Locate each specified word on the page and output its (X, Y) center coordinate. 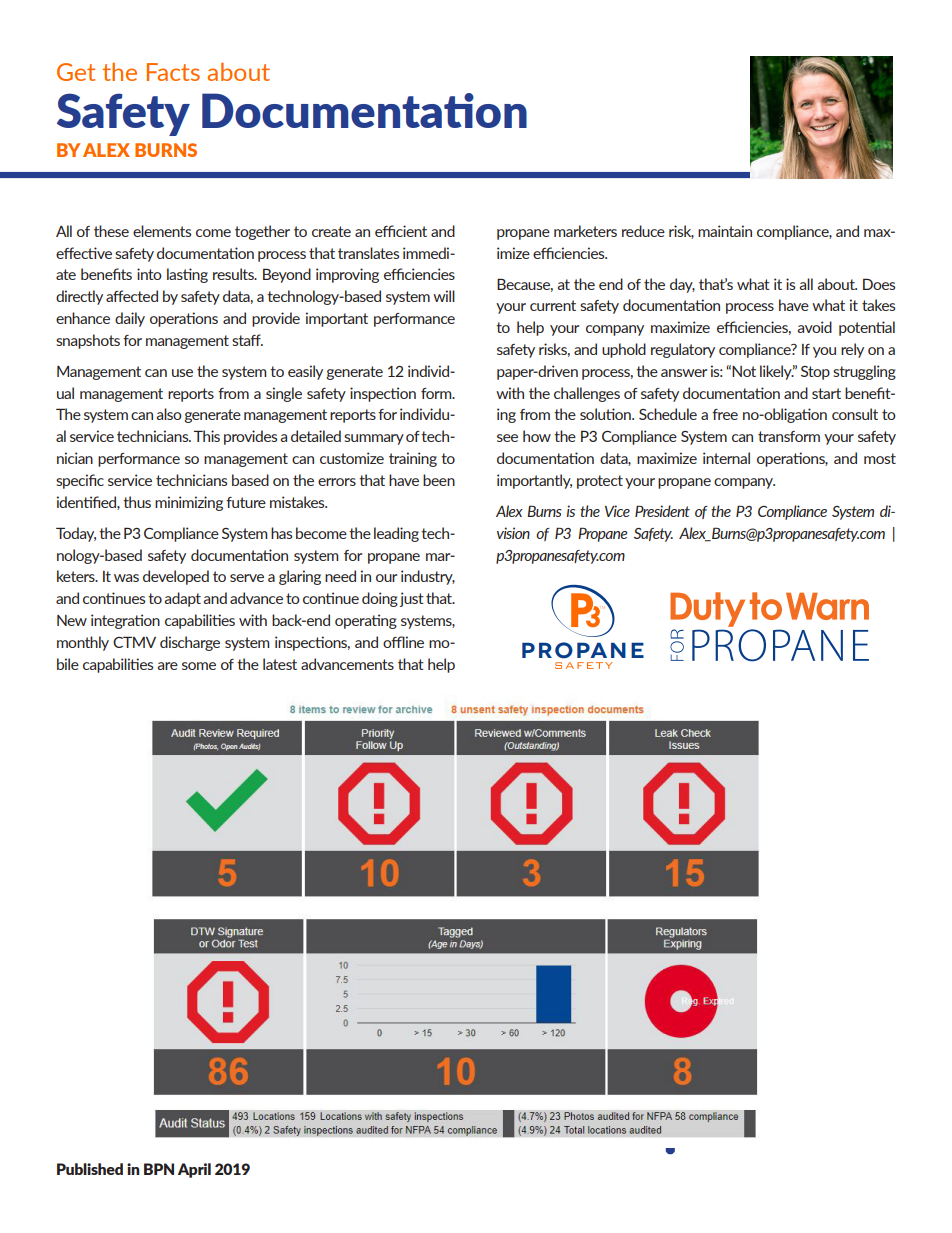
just (411, 599)
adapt (183, 599)
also (169, 414)
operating (366, 621)
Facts (173, 72)
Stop (815, 373)
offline (403, 642)
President (662, 511)
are (168, 666)
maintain (725, 231)
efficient (401, 231)
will (444, 296)
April (194, 1170)
